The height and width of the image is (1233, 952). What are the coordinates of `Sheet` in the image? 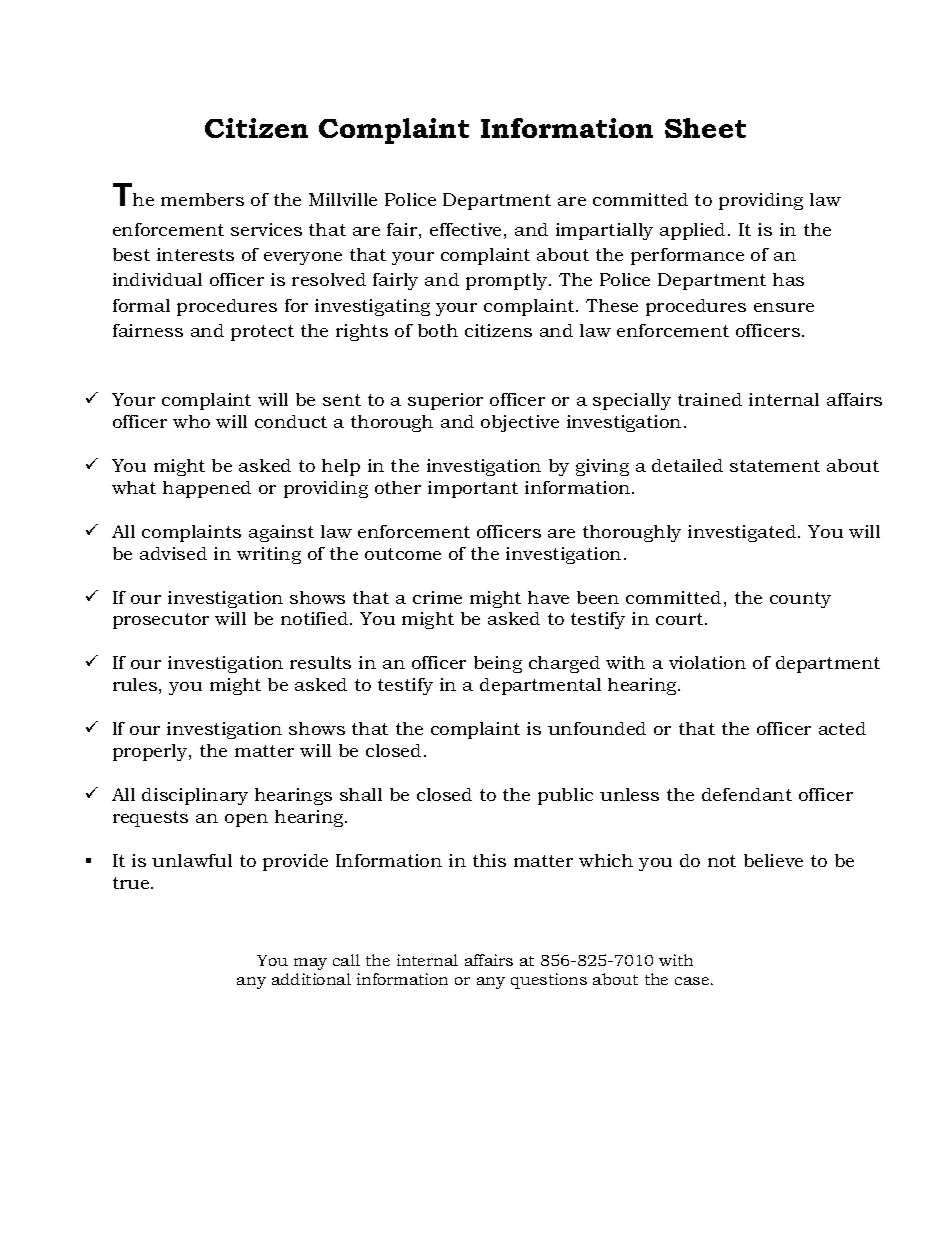 It's located at (705, 128).
